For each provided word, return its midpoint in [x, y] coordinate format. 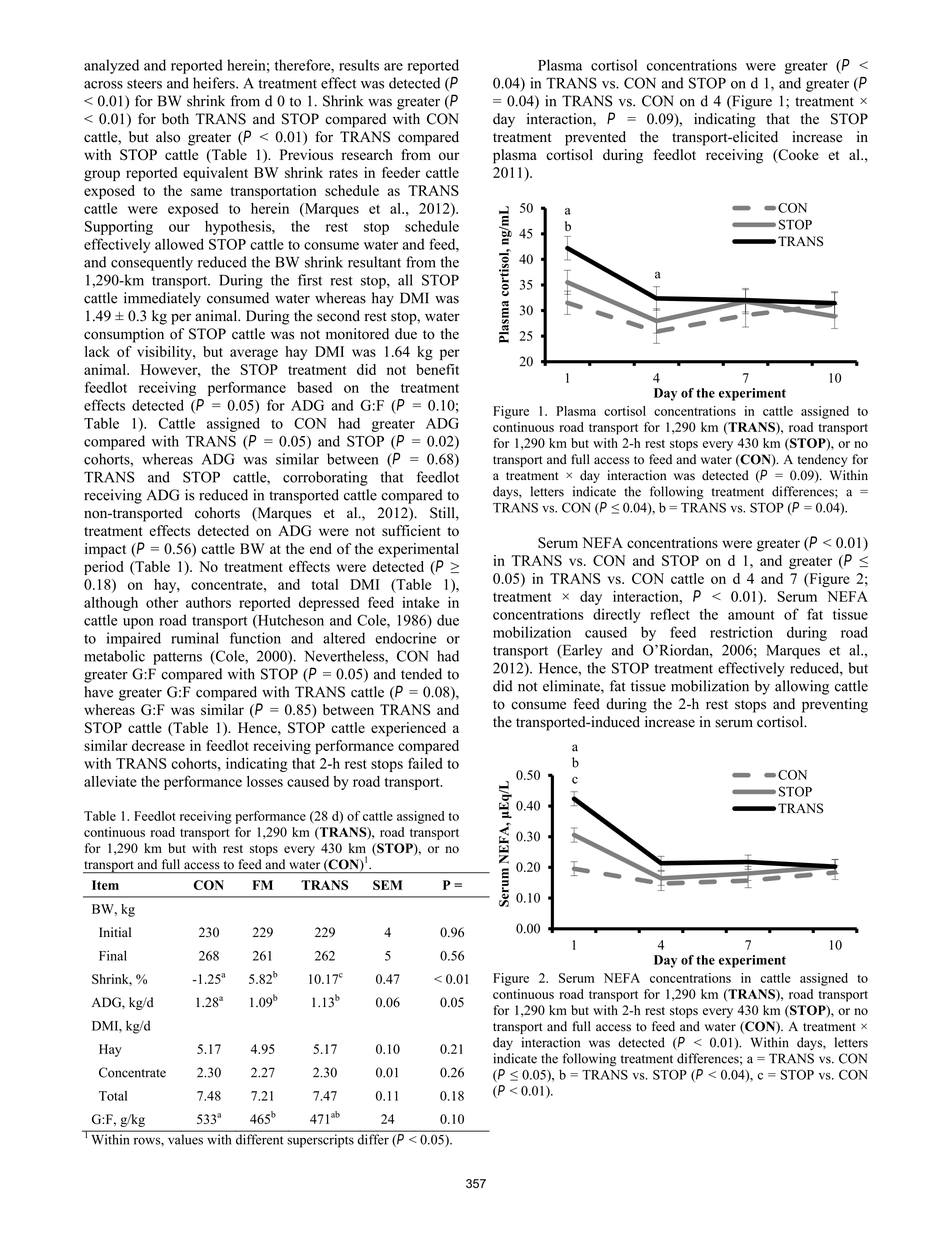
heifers [215, 83]
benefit [437, 369]
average [254, 354]
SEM [387, 885]
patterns [177, 658]
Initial [115, 932]
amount [751, 615]
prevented [595, 138]
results [359, 65]
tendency [822, 460]
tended [421, 674]
